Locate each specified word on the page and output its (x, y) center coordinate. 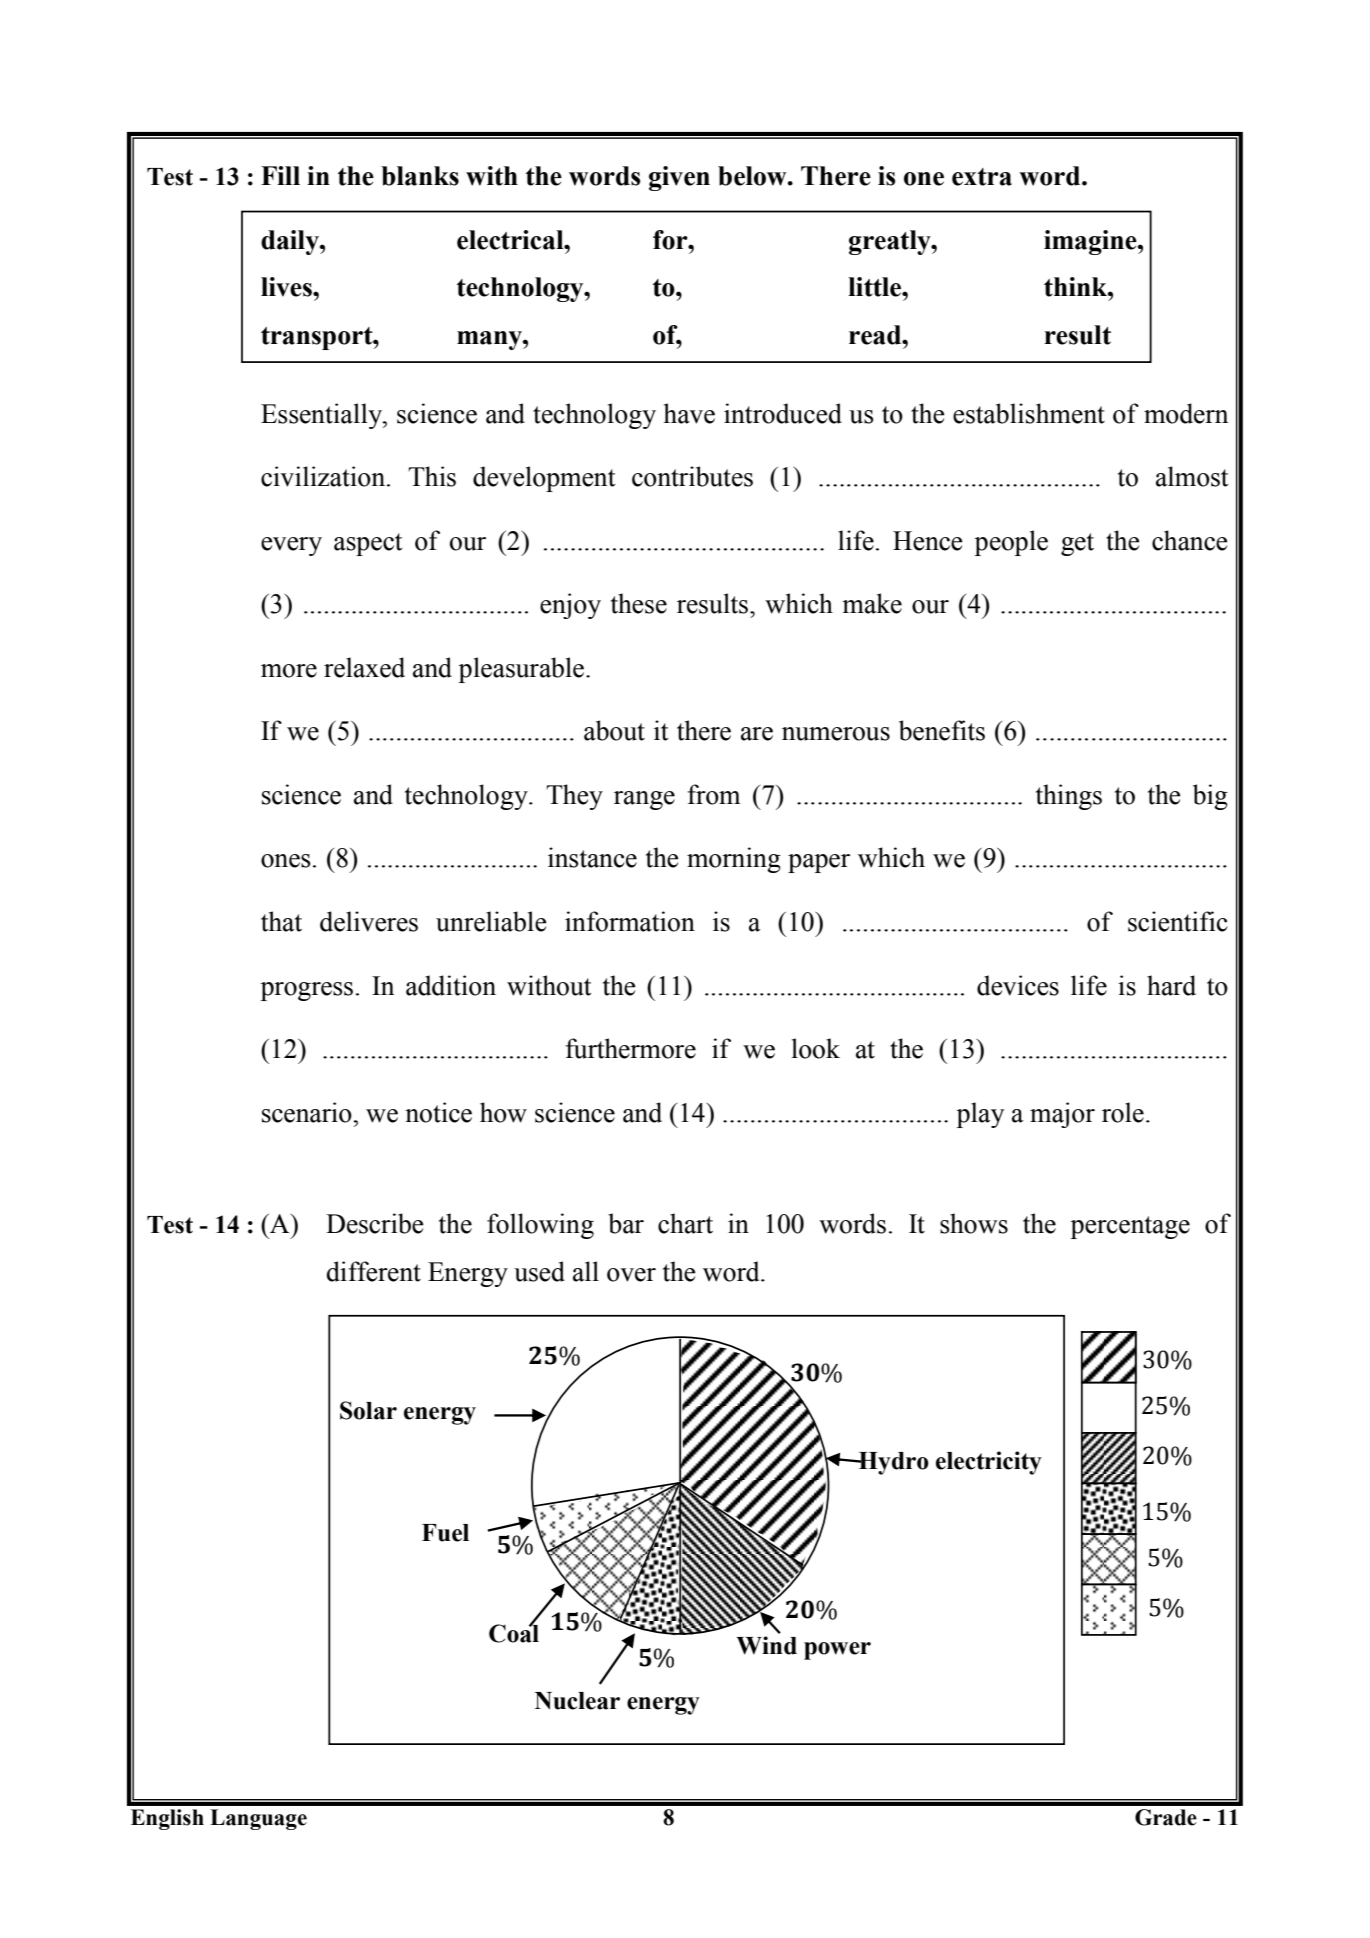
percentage (1130, 1227)
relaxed (364, 667)
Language (258, 1819)
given (679, 178)
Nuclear (577, 1701)
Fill (280, 175)
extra (982, 177)
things (1069, 797)
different (374, 1271)
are (757, 734)
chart (685, 1223)
